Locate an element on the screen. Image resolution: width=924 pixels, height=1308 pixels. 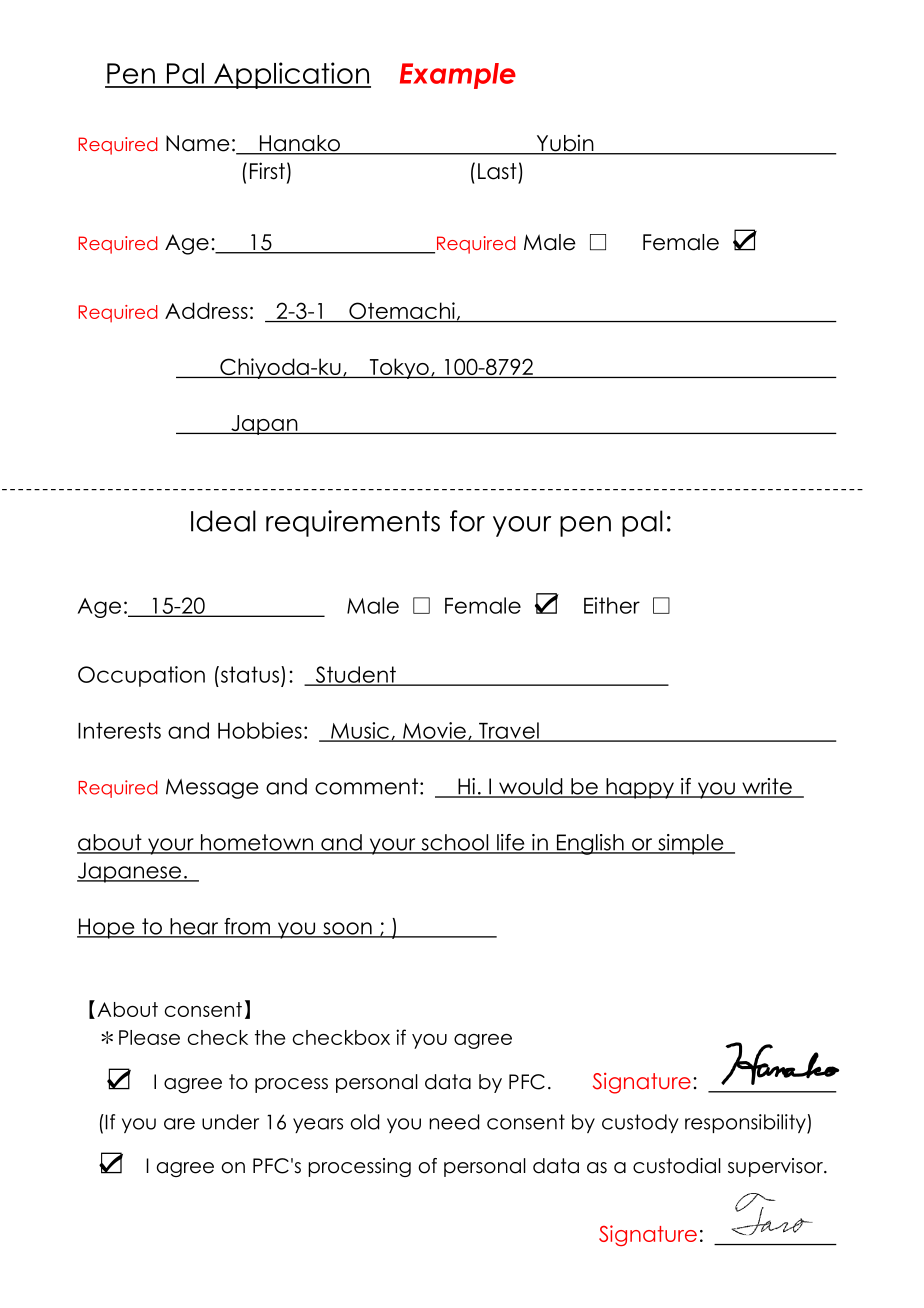
Example is located at coordinates (458, 76).
